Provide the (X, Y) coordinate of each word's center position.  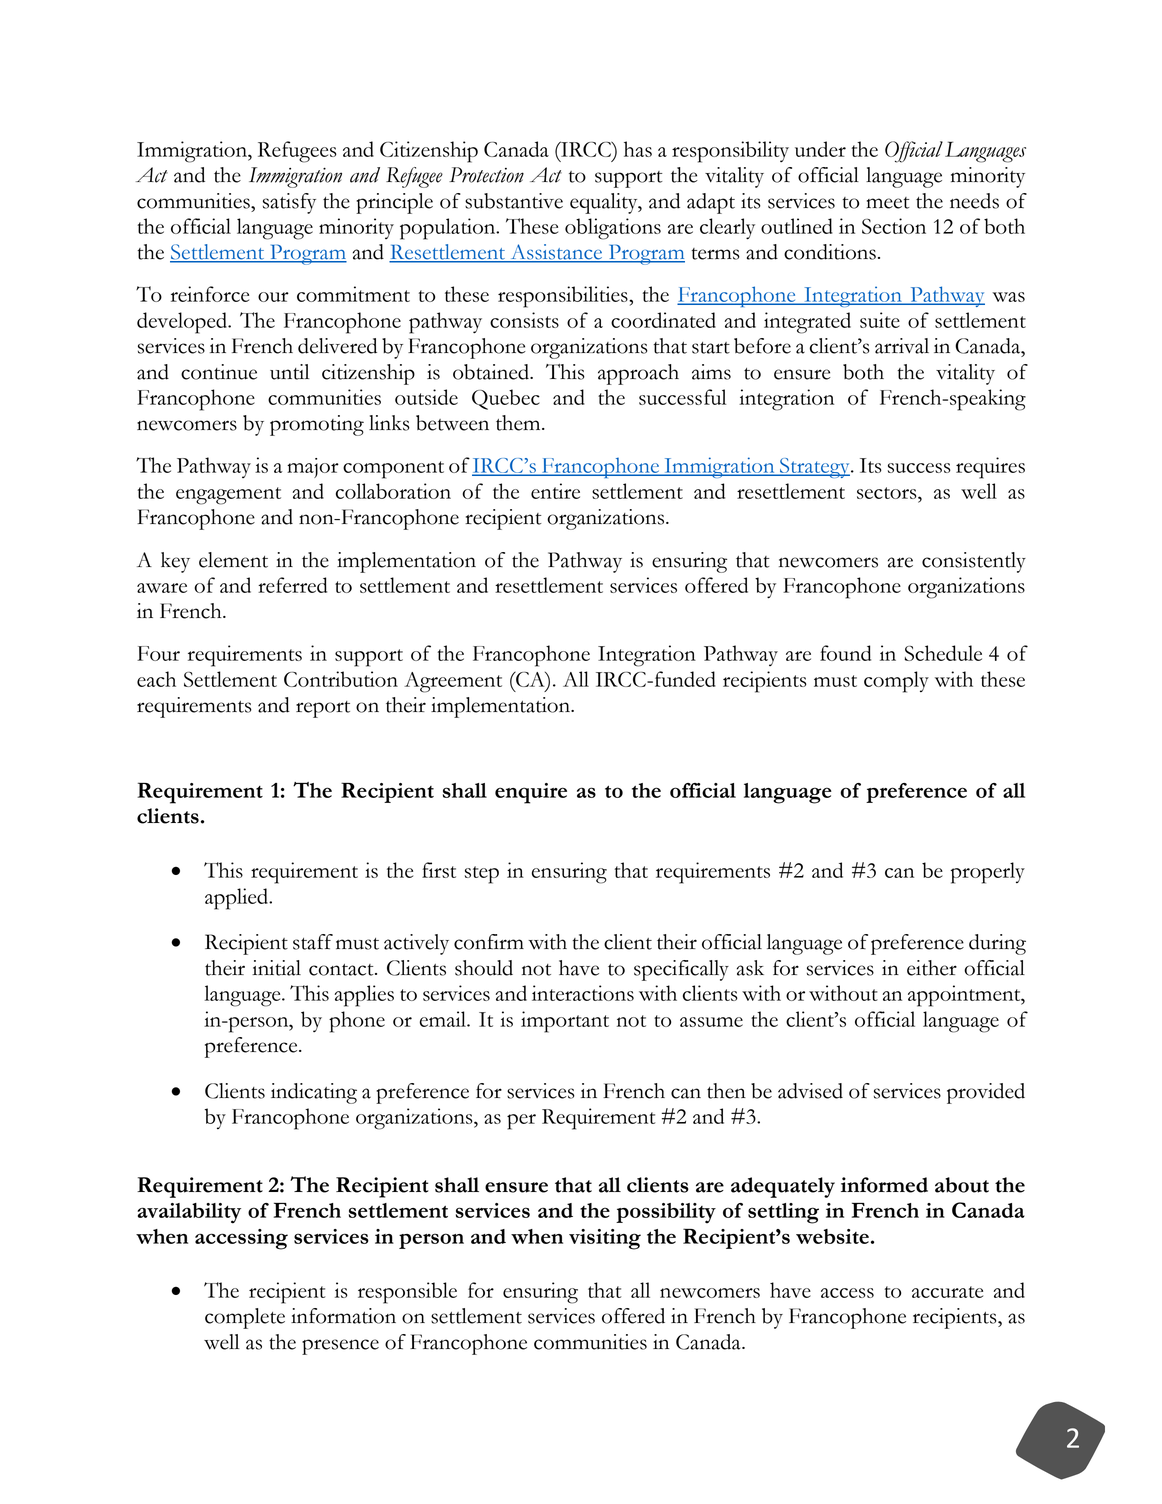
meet (888, 203)
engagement (228, 496)
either (932, 968)
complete (245, 1318)
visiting (605, 1239)
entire (555, 491)
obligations (613, 229)
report (323, 709)
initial (276, 968)
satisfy (289, 203)
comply (896, 682)
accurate (947, 1292)
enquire (531, 793)
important (565, 1022)
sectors (888, 493)
